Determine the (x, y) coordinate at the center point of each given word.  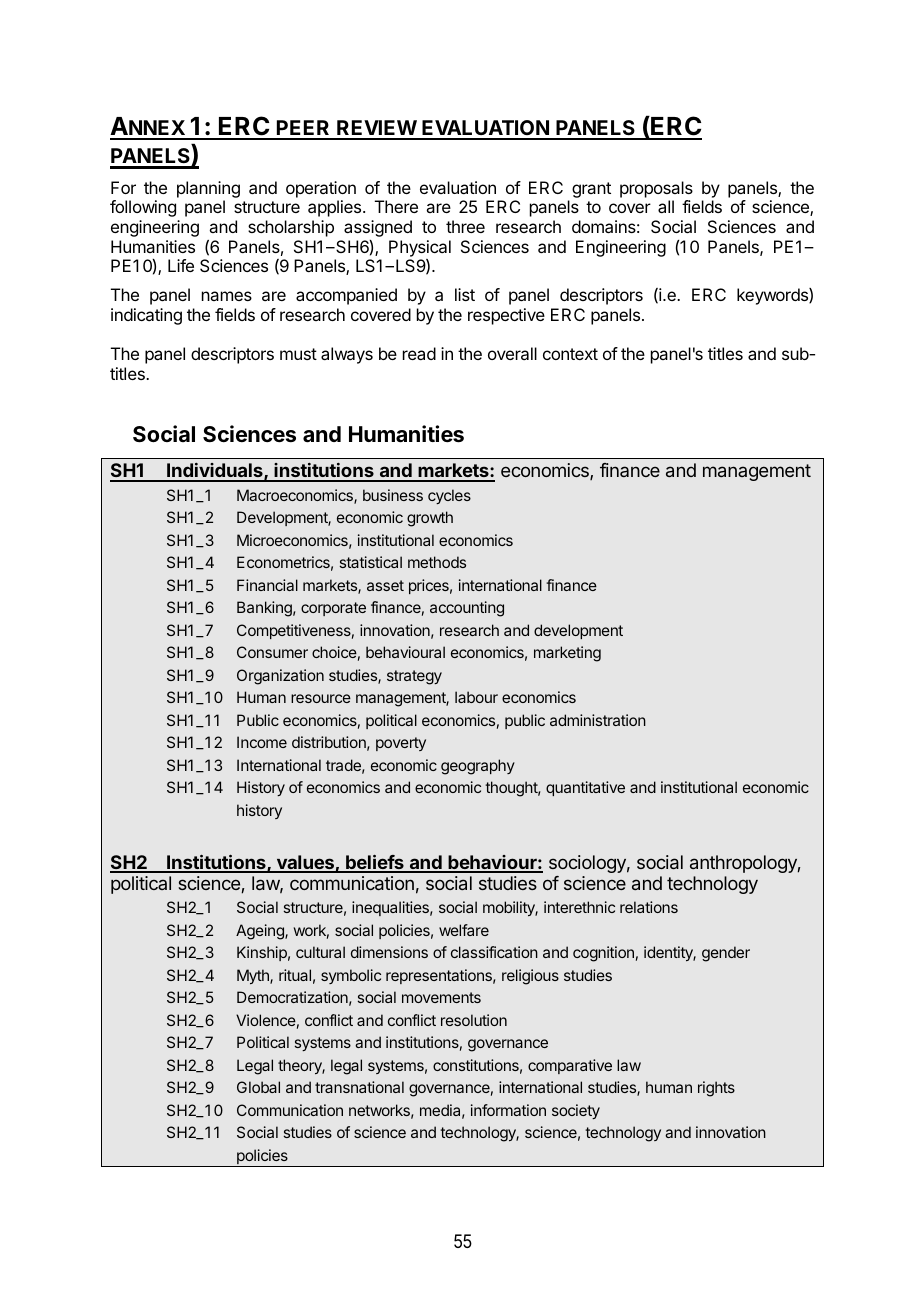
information (508, 1110)
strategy (414, 677)
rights (716, 1089)
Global (258, 1087)
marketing (567, 654)
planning (208, 189)
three (465, 226)
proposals (656, 189)
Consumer (272, 652)
